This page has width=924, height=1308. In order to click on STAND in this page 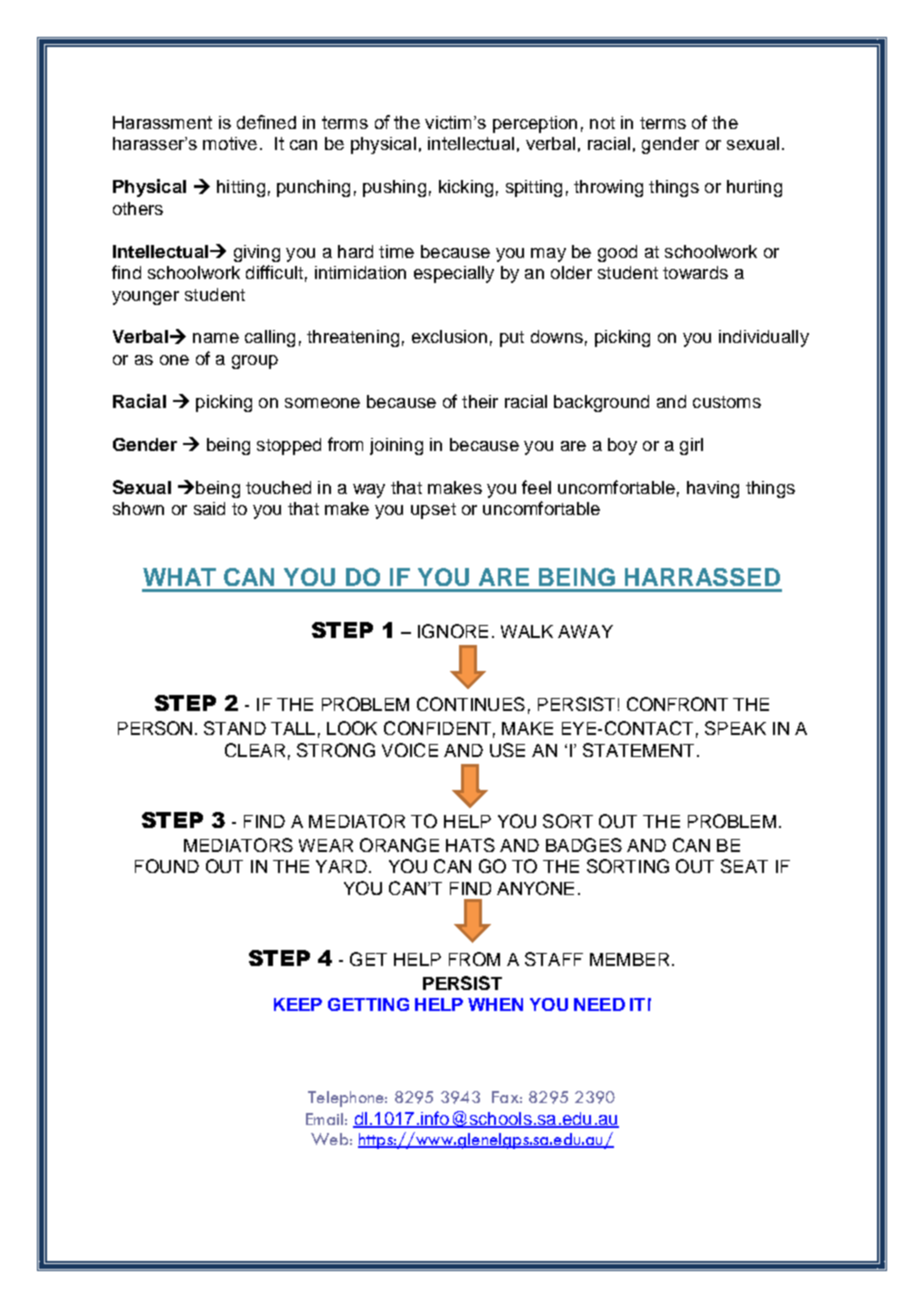, I will do `click(235, 728)`.
